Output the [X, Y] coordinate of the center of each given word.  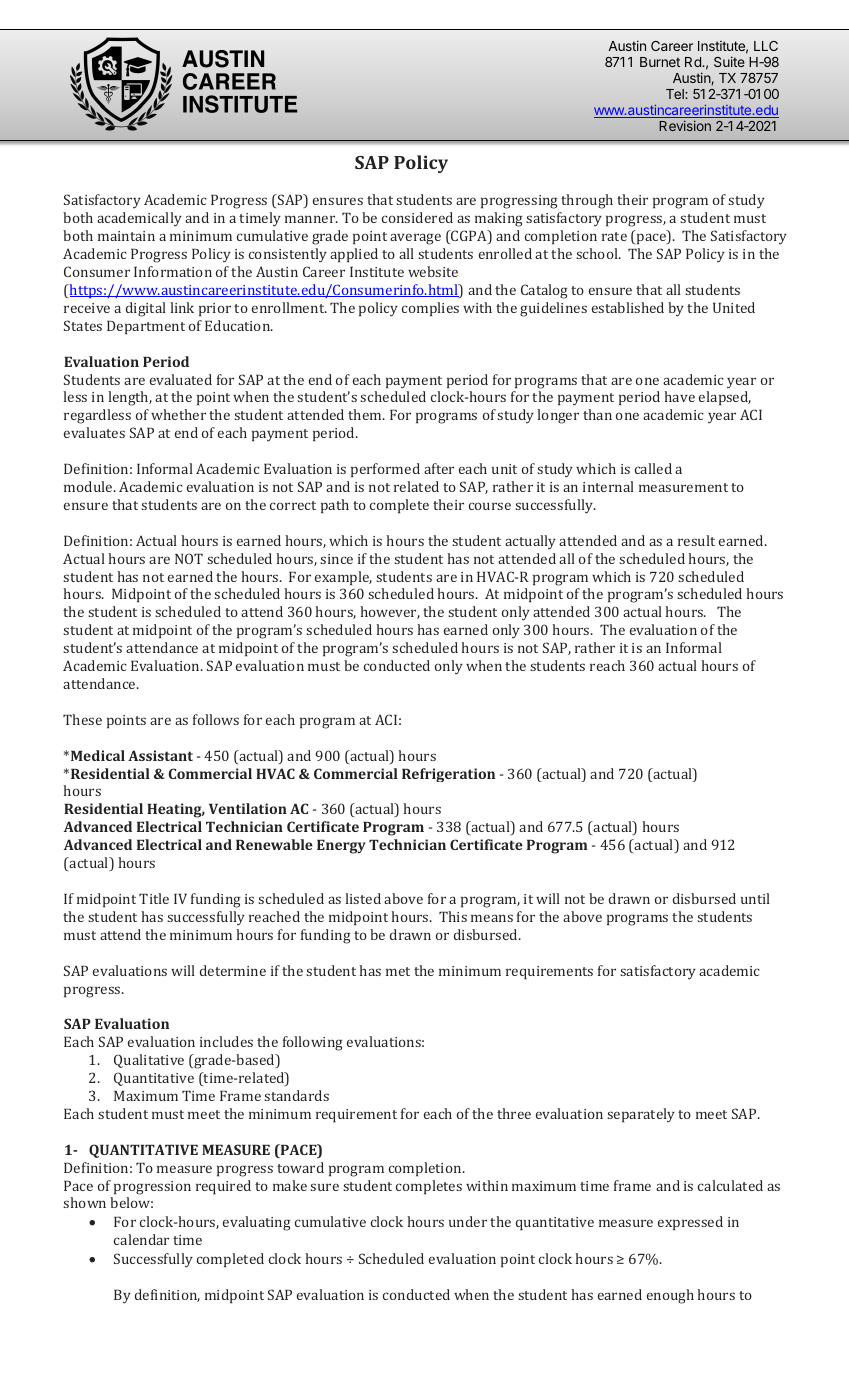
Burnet [660, 62]
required [223, 1187]
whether [178, 414]
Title [154, 898]
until [755, 898]
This [453, 916]
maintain [126, 236]
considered [417, 217]
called [653, 468]
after [439, 468]
